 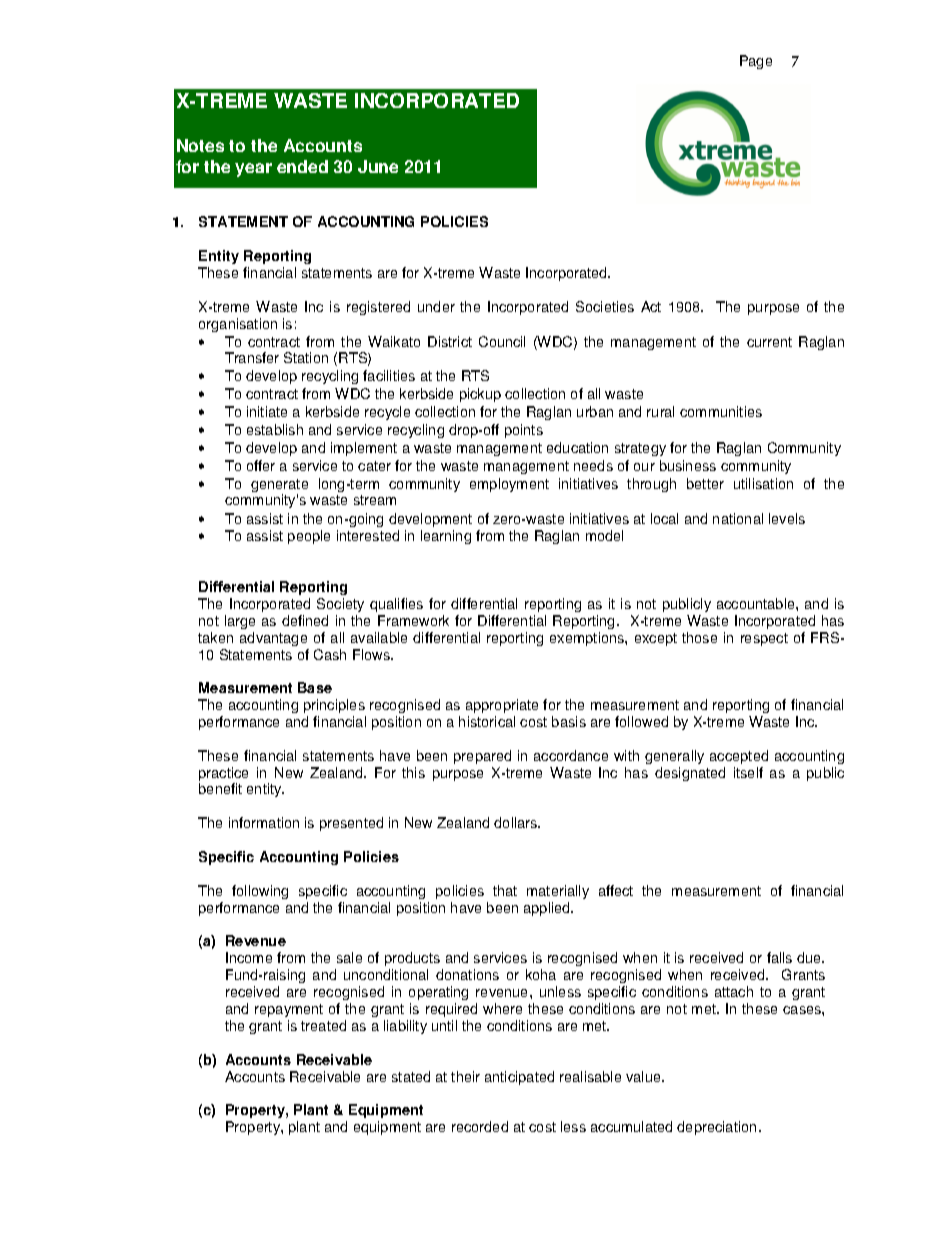 What do you see at coordinates (757, 603) in the document?
I see `accountable` at bounding box center [757, 603].
